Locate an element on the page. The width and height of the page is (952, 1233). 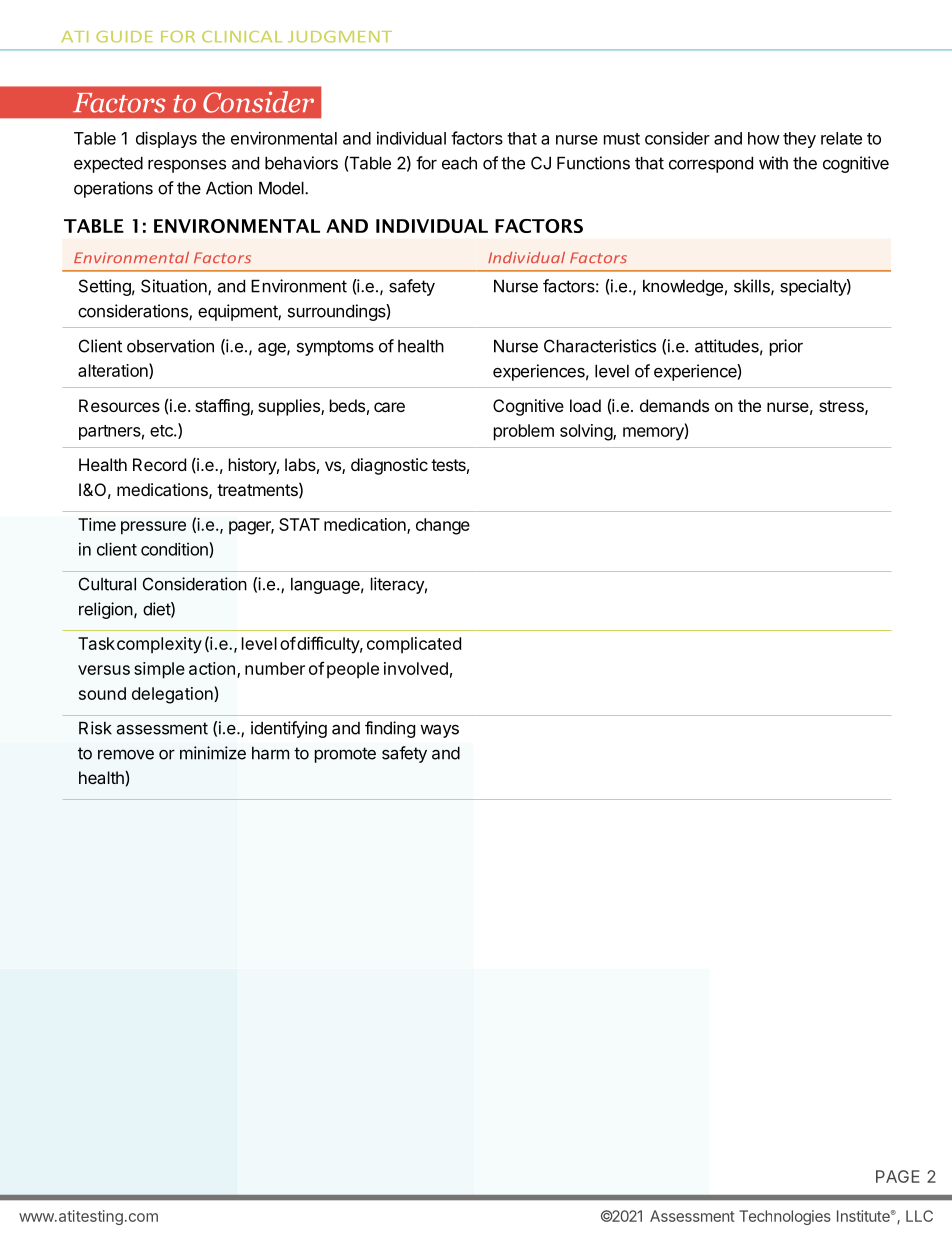
complicated is located at coordinates (414, 645).
